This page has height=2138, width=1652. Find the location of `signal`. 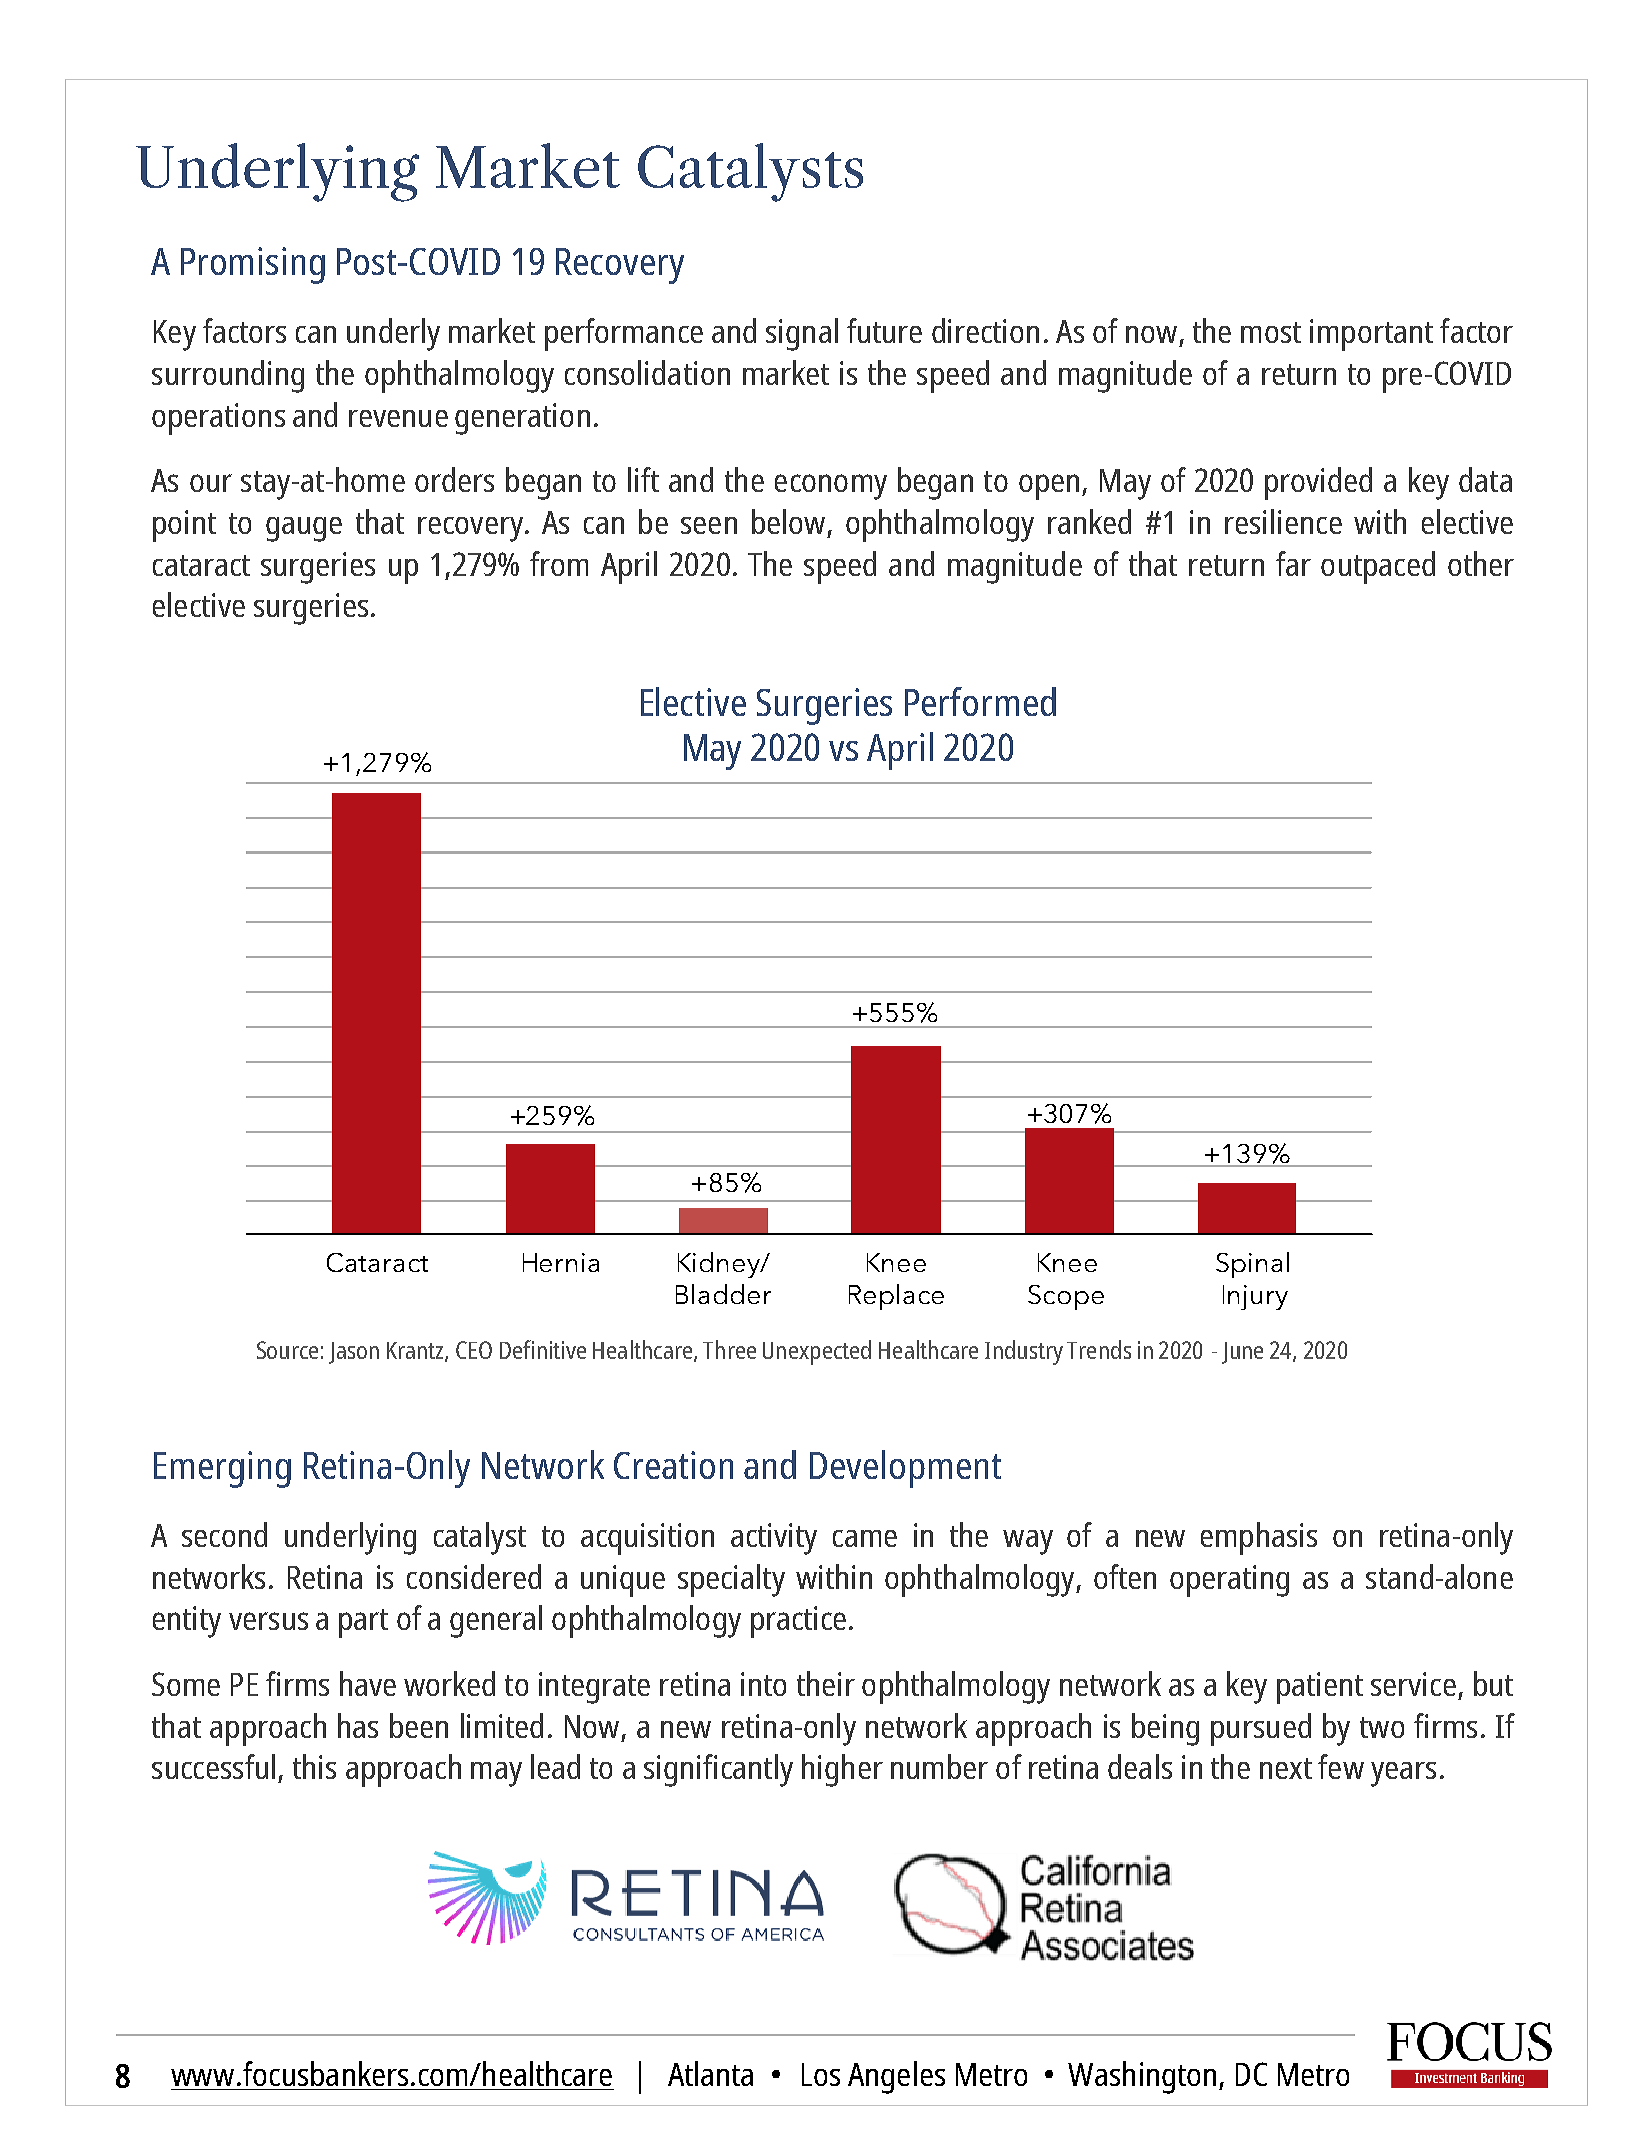

signal is located at coordinates (802, 334).
